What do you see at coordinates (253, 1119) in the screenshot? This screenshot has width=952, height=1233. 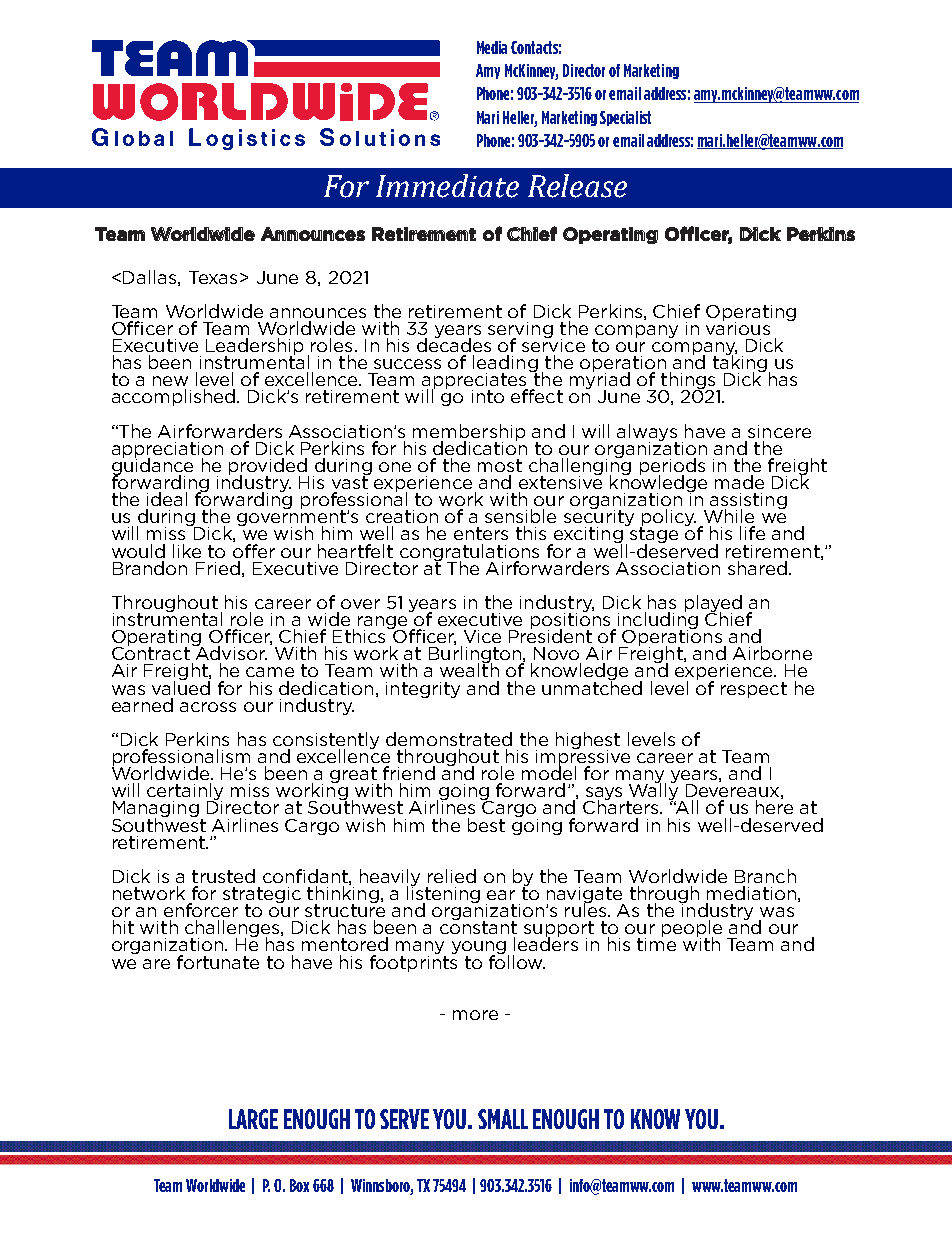 I see `LARGE` at bounding box center [253, 1119].
